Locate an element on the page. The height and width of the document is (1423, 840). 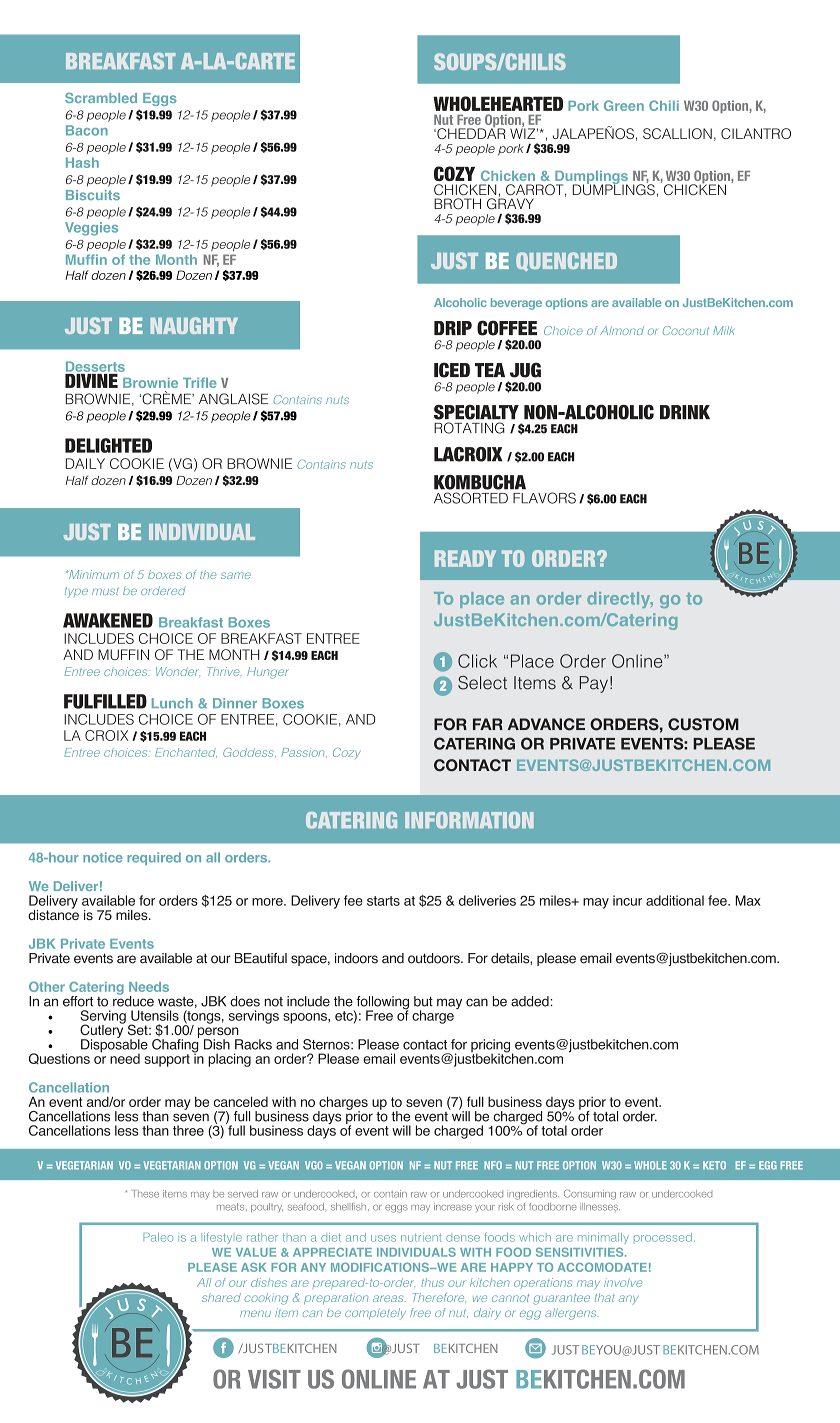
BROTH is located at coordinates (457, 204).
